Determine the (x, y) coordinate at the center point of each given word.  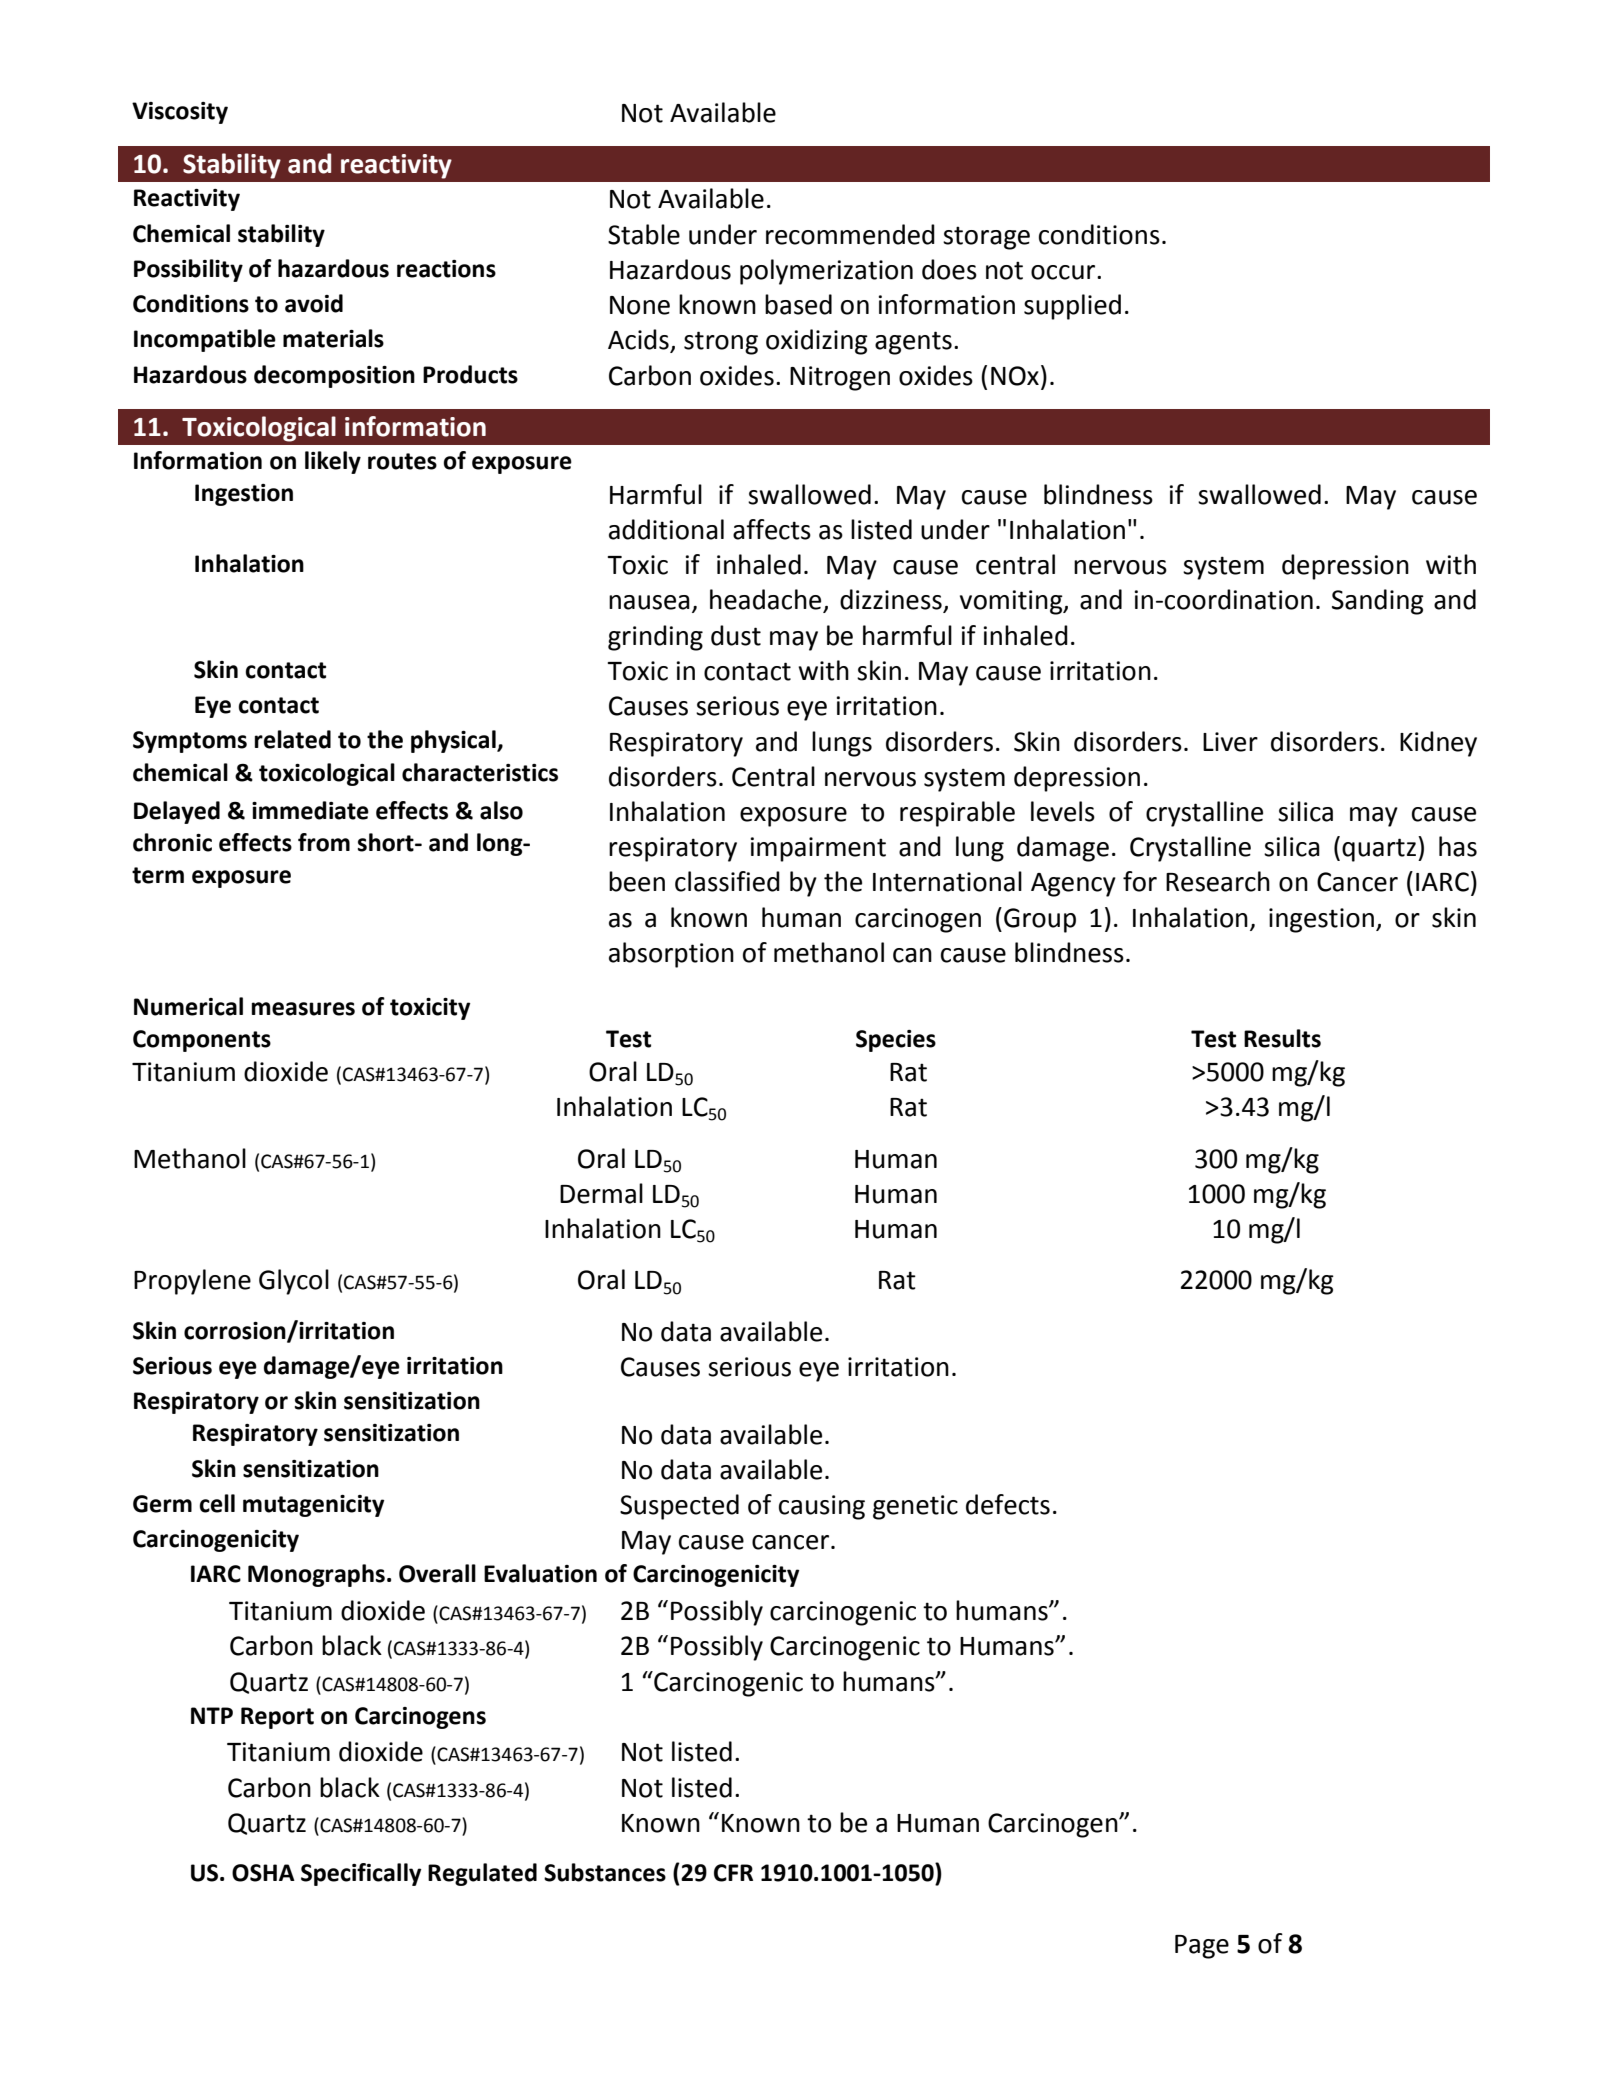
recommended (850, 234)
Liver (1230, 742)
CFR (733, 1873)
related (293, 739)
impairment (818, 849)
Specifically (361, 1874)
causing (822, 1507)
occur (1064, 272)
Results (1282, 1038)
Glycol (294, 1282)
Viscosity (180, 113)
